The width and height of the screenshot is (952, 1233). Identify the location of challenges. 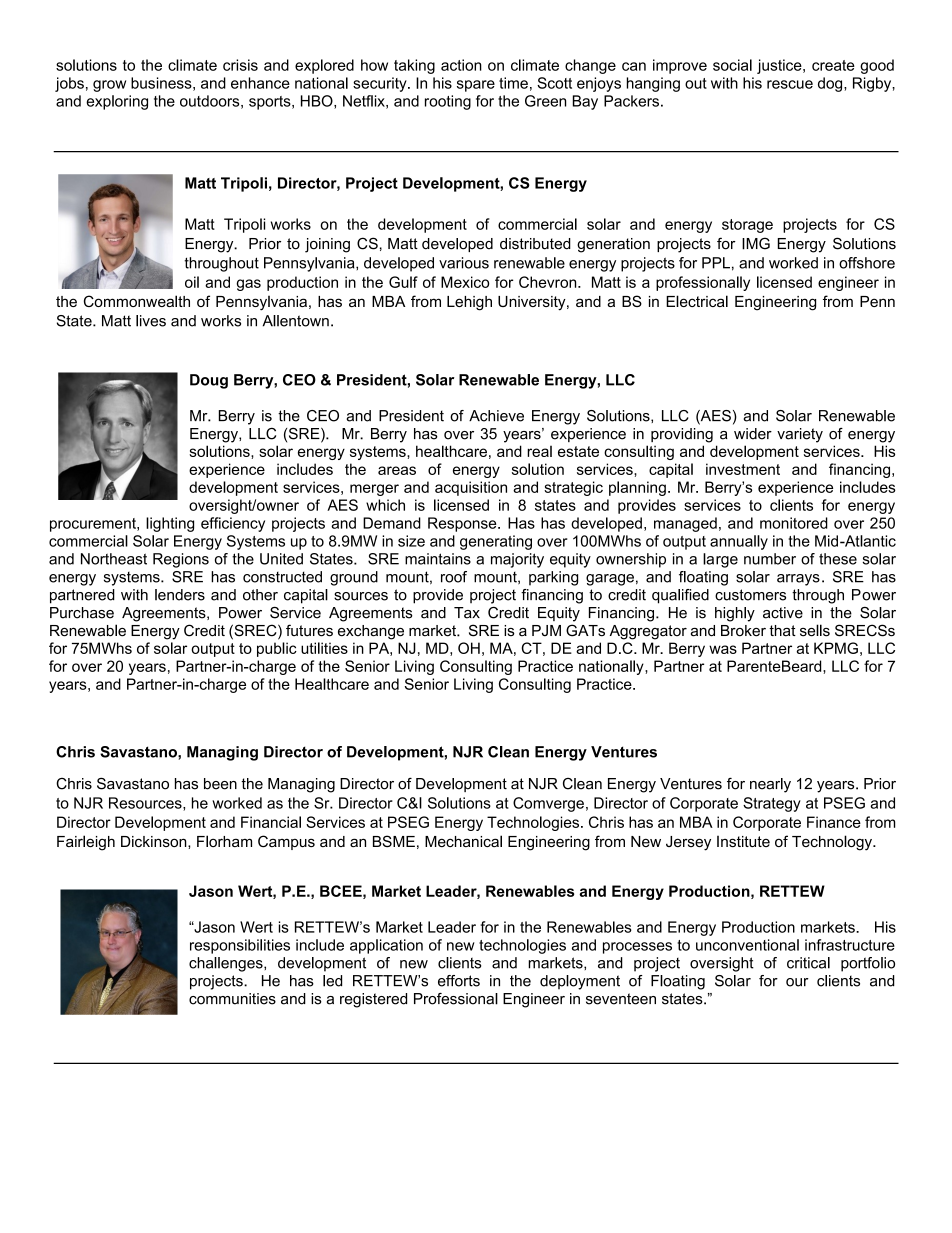
(227, 964).
